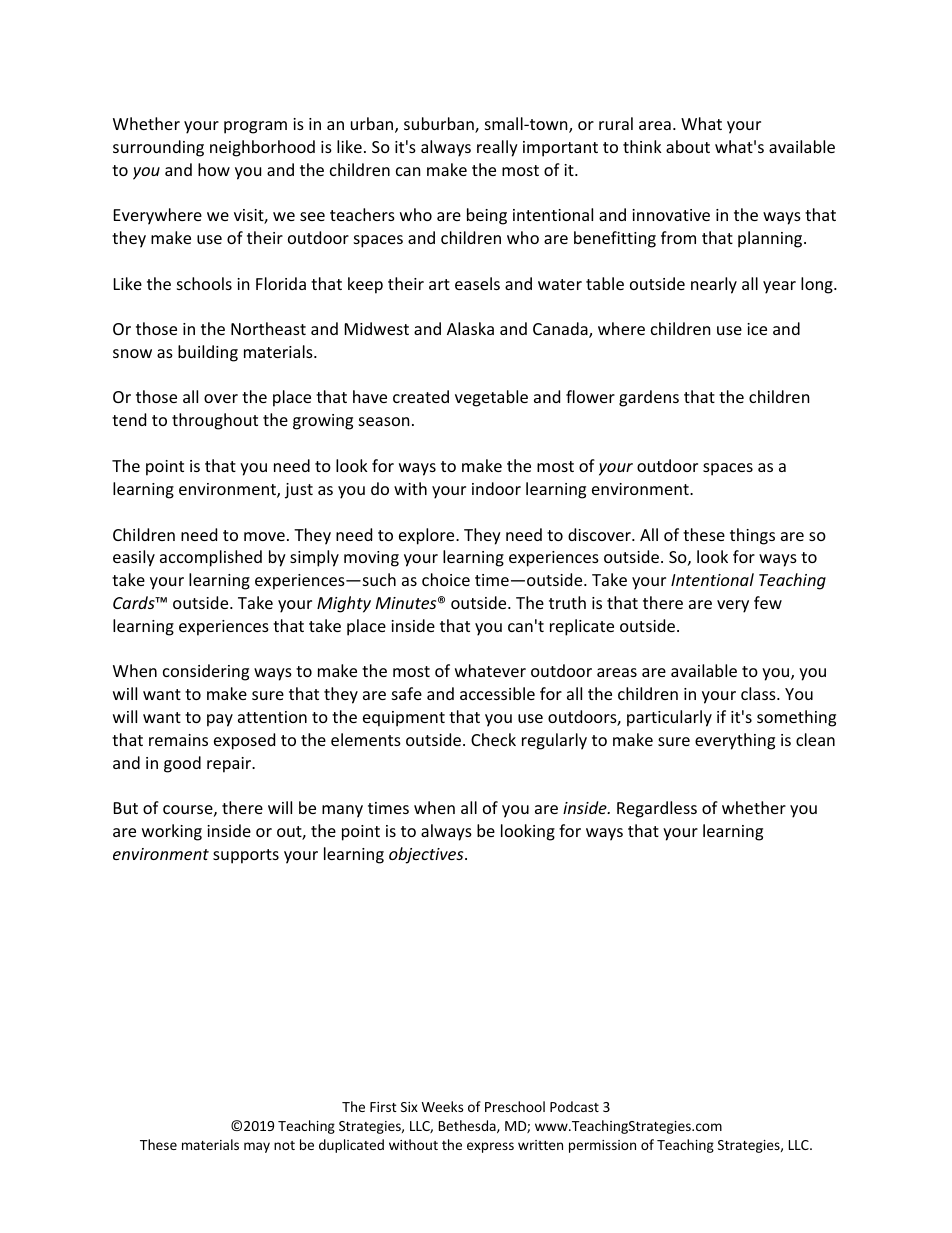 The image size is (952, 1233). What do you see at coordinates (768, 602) in the document?
I see `few` at bounding box center [768, 602].
